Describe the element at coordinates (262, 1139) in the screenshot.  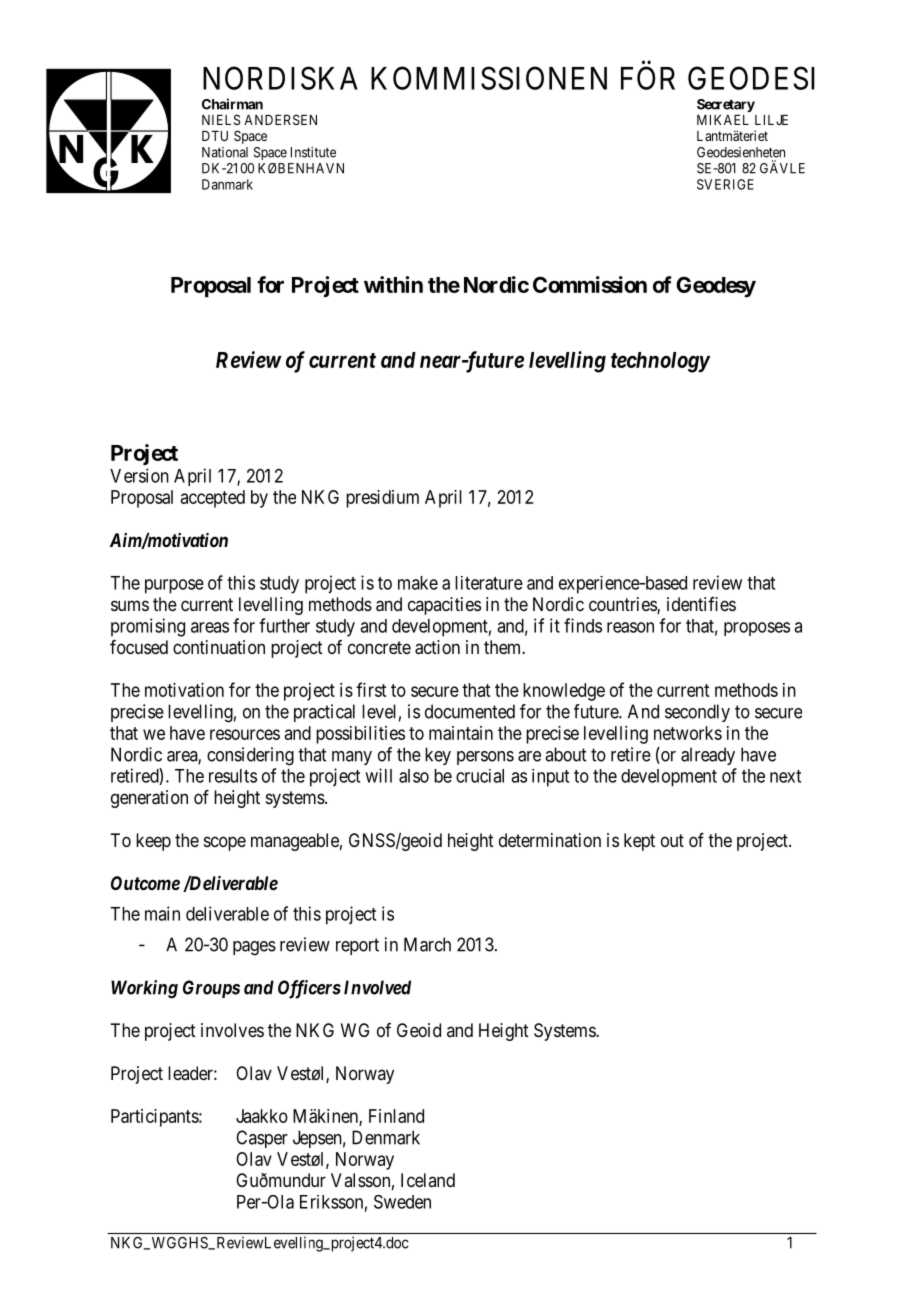
I see `Casper` at that location.
